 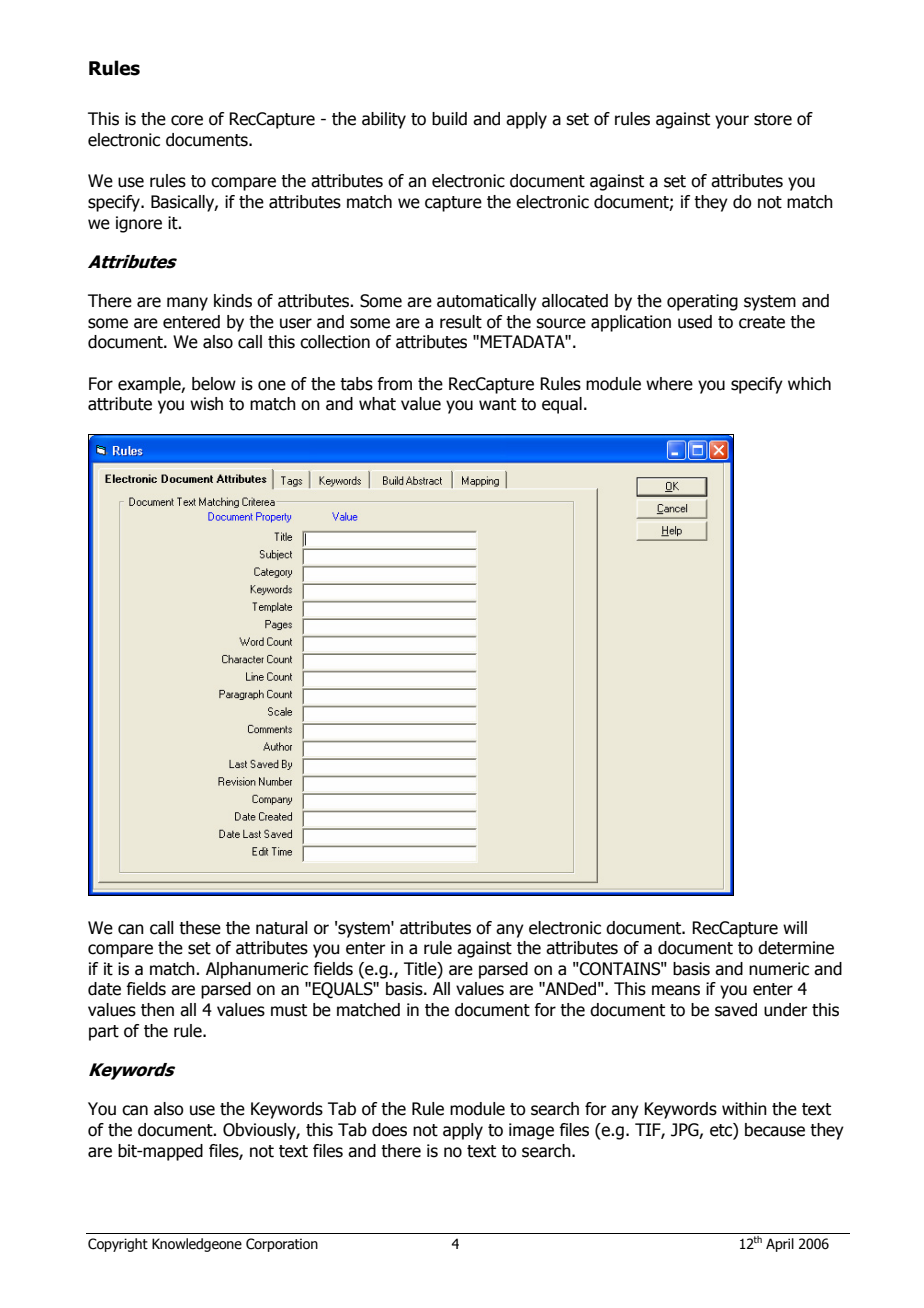 I want to click on your, so click(x=732, y=122).
